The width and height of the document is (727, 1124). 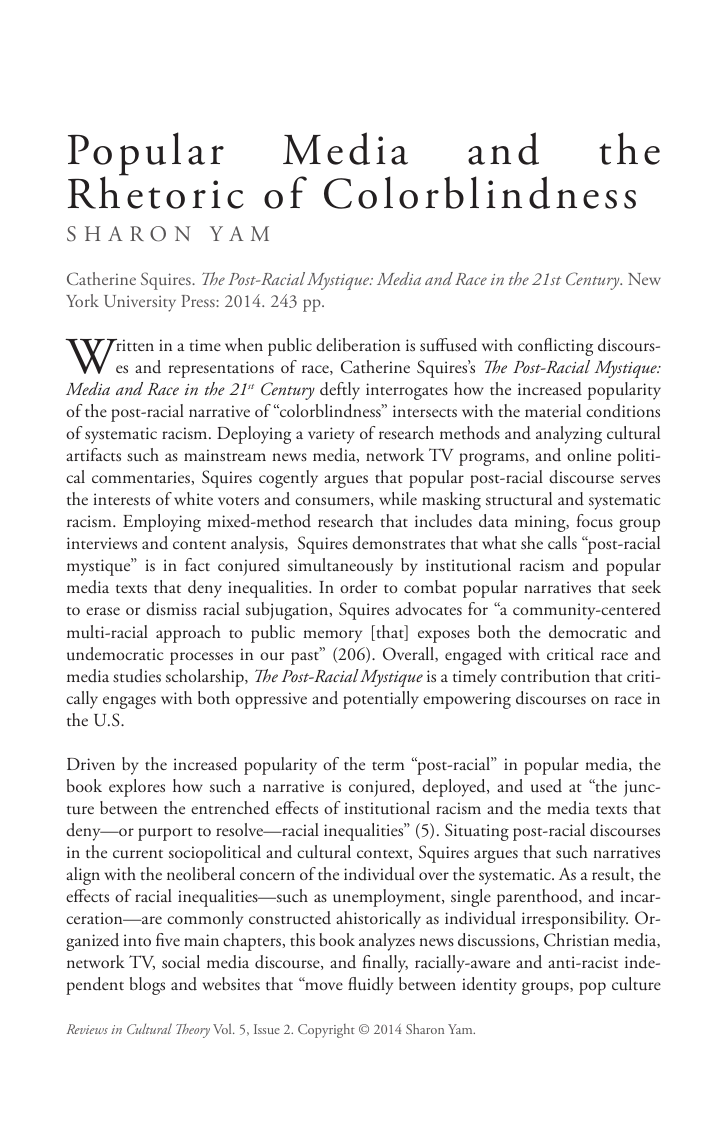 I want to click on deliberation, so click(x=358, y=344).
